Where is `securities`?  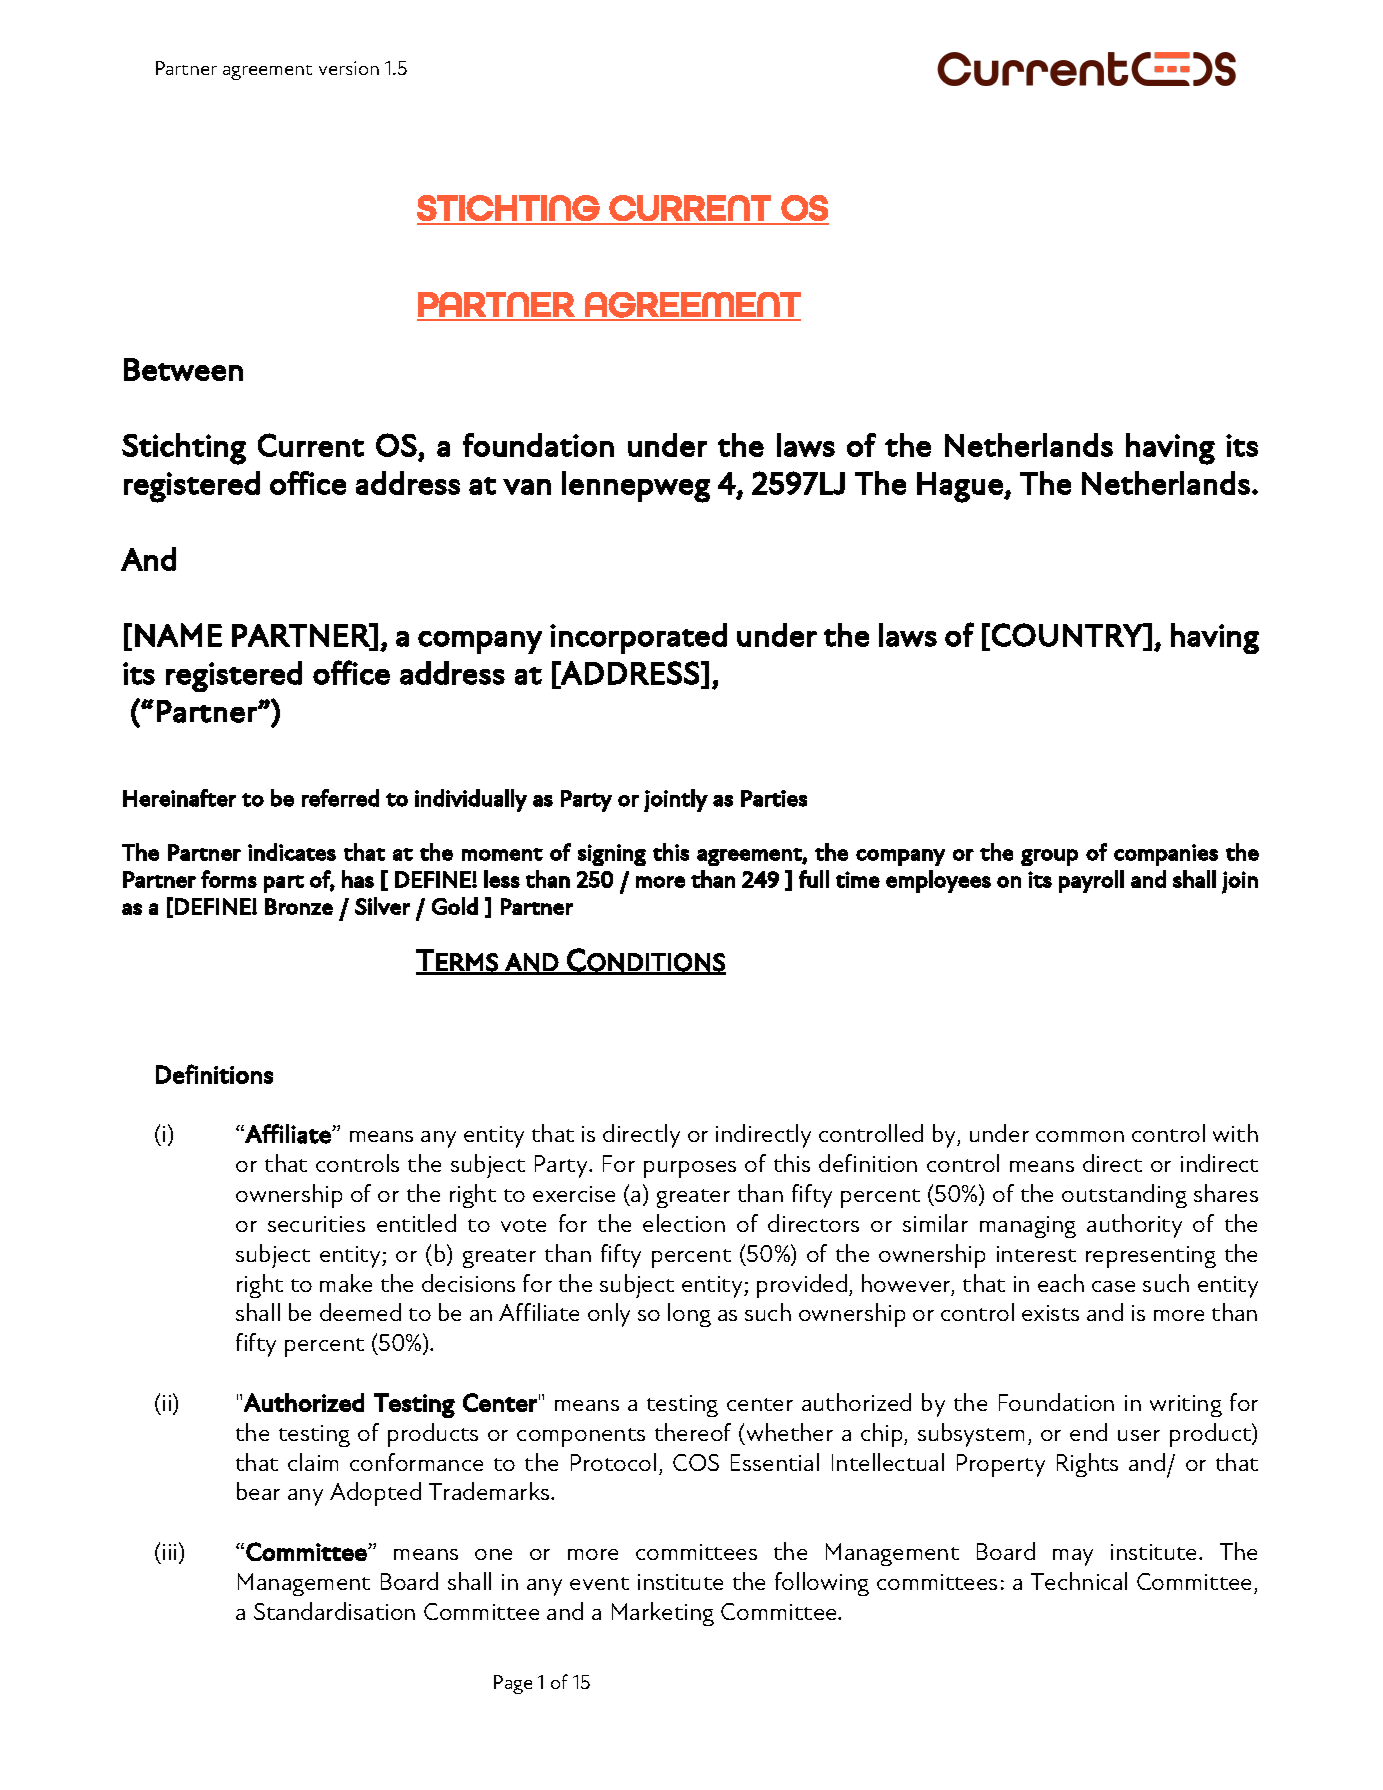 securities is located at coordinates (316, 1224).
